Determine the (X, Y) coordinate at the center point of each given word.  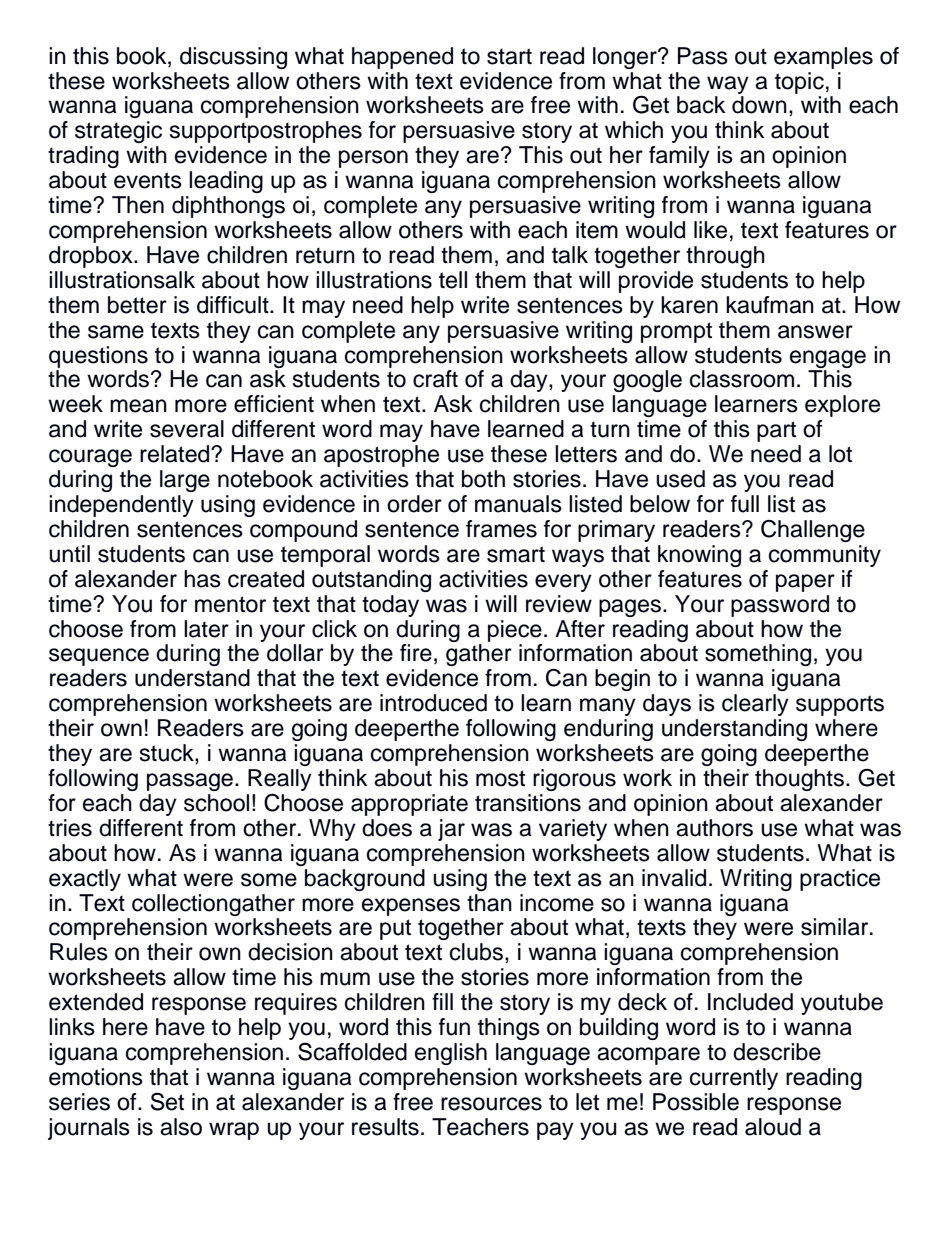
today (390, 606)
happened (402, 58)
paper (805, 583)
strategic (118, 132)
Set (167, 1101)
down (759, 105)
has (202, 579)
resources (491, 1104)
